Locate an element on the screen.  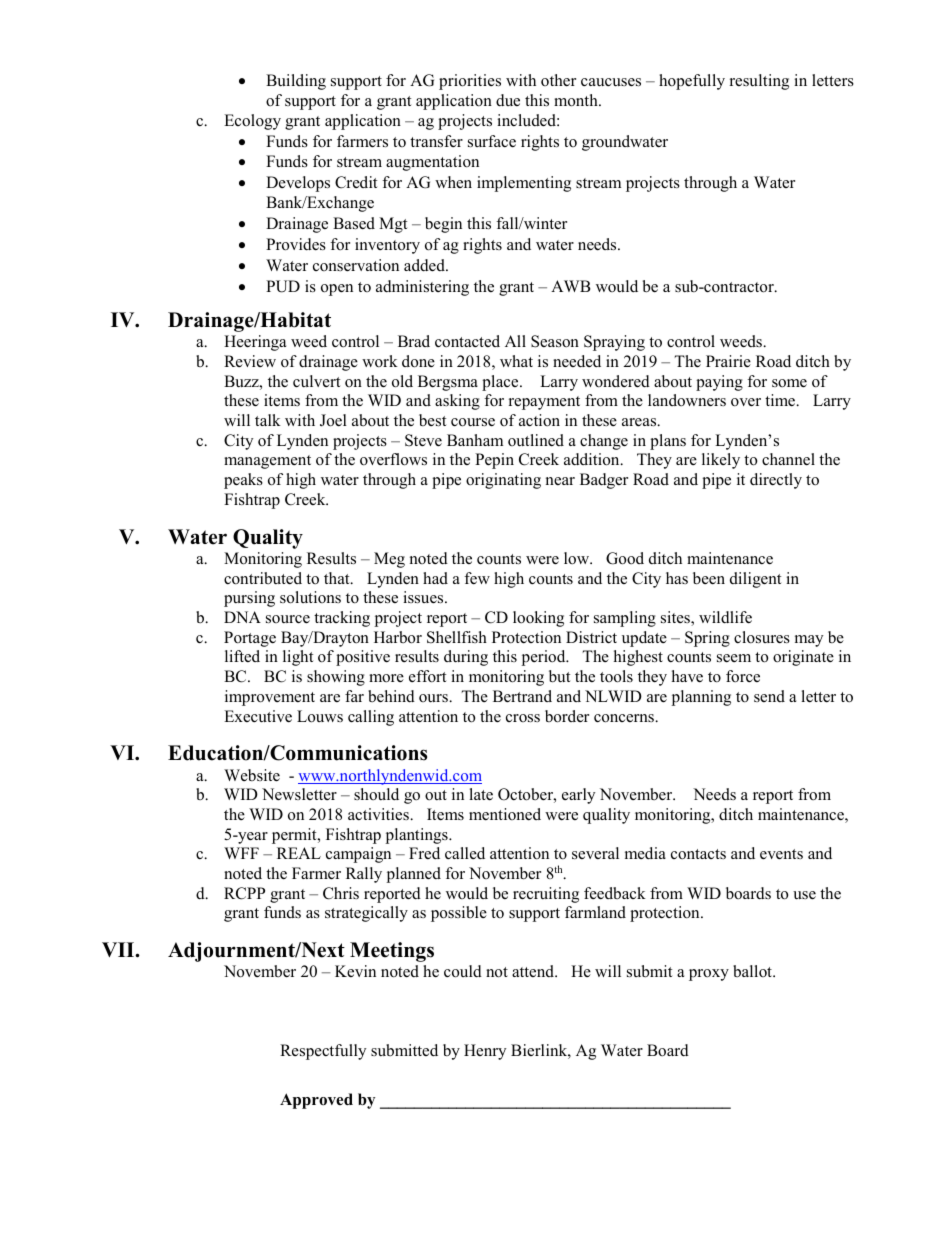
solutions is located at coordinates (310, 597).
